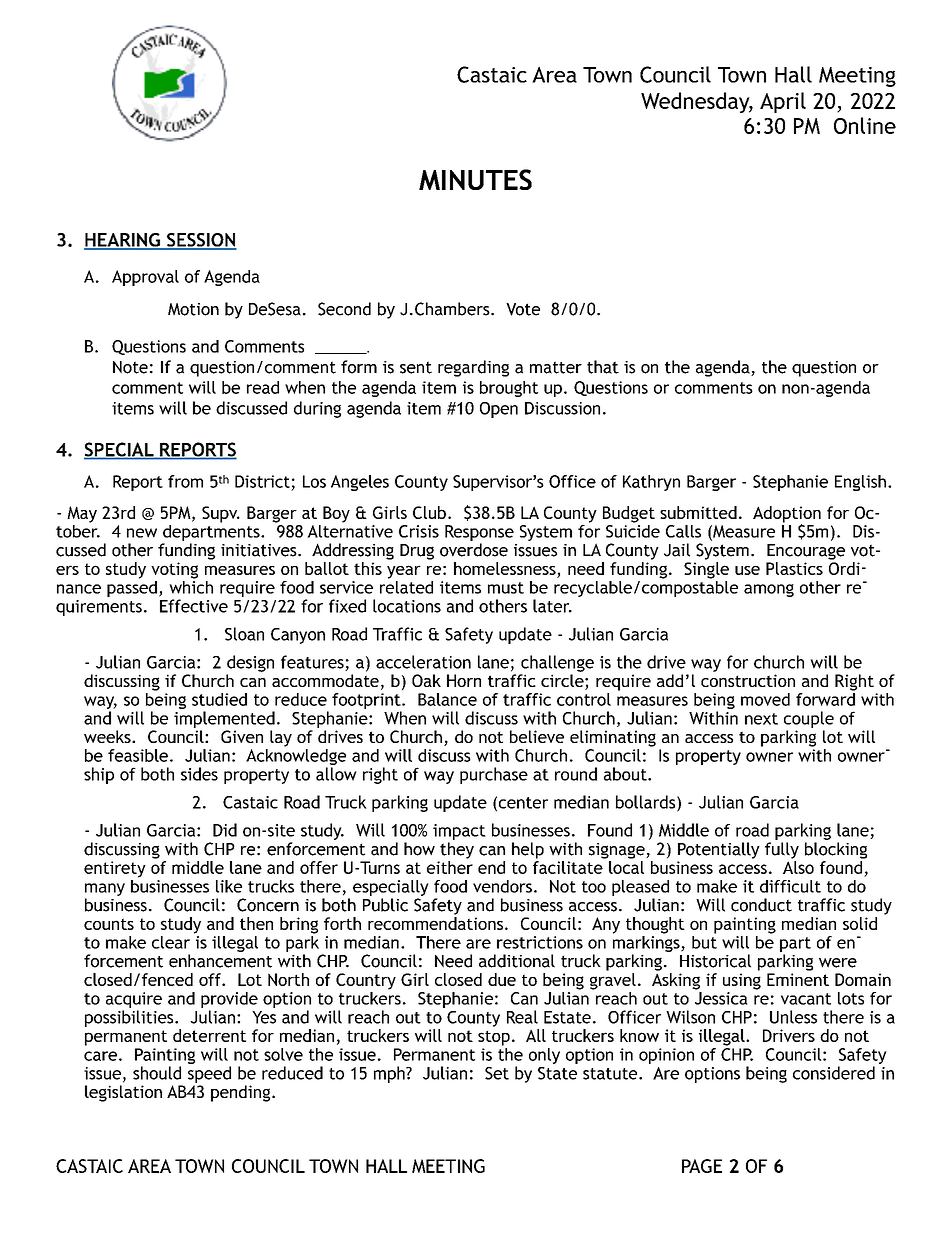 The height and width of the image is (1233, 952). Describe the element at coordinates (761, 719) in the image. I see `next` at that location.
